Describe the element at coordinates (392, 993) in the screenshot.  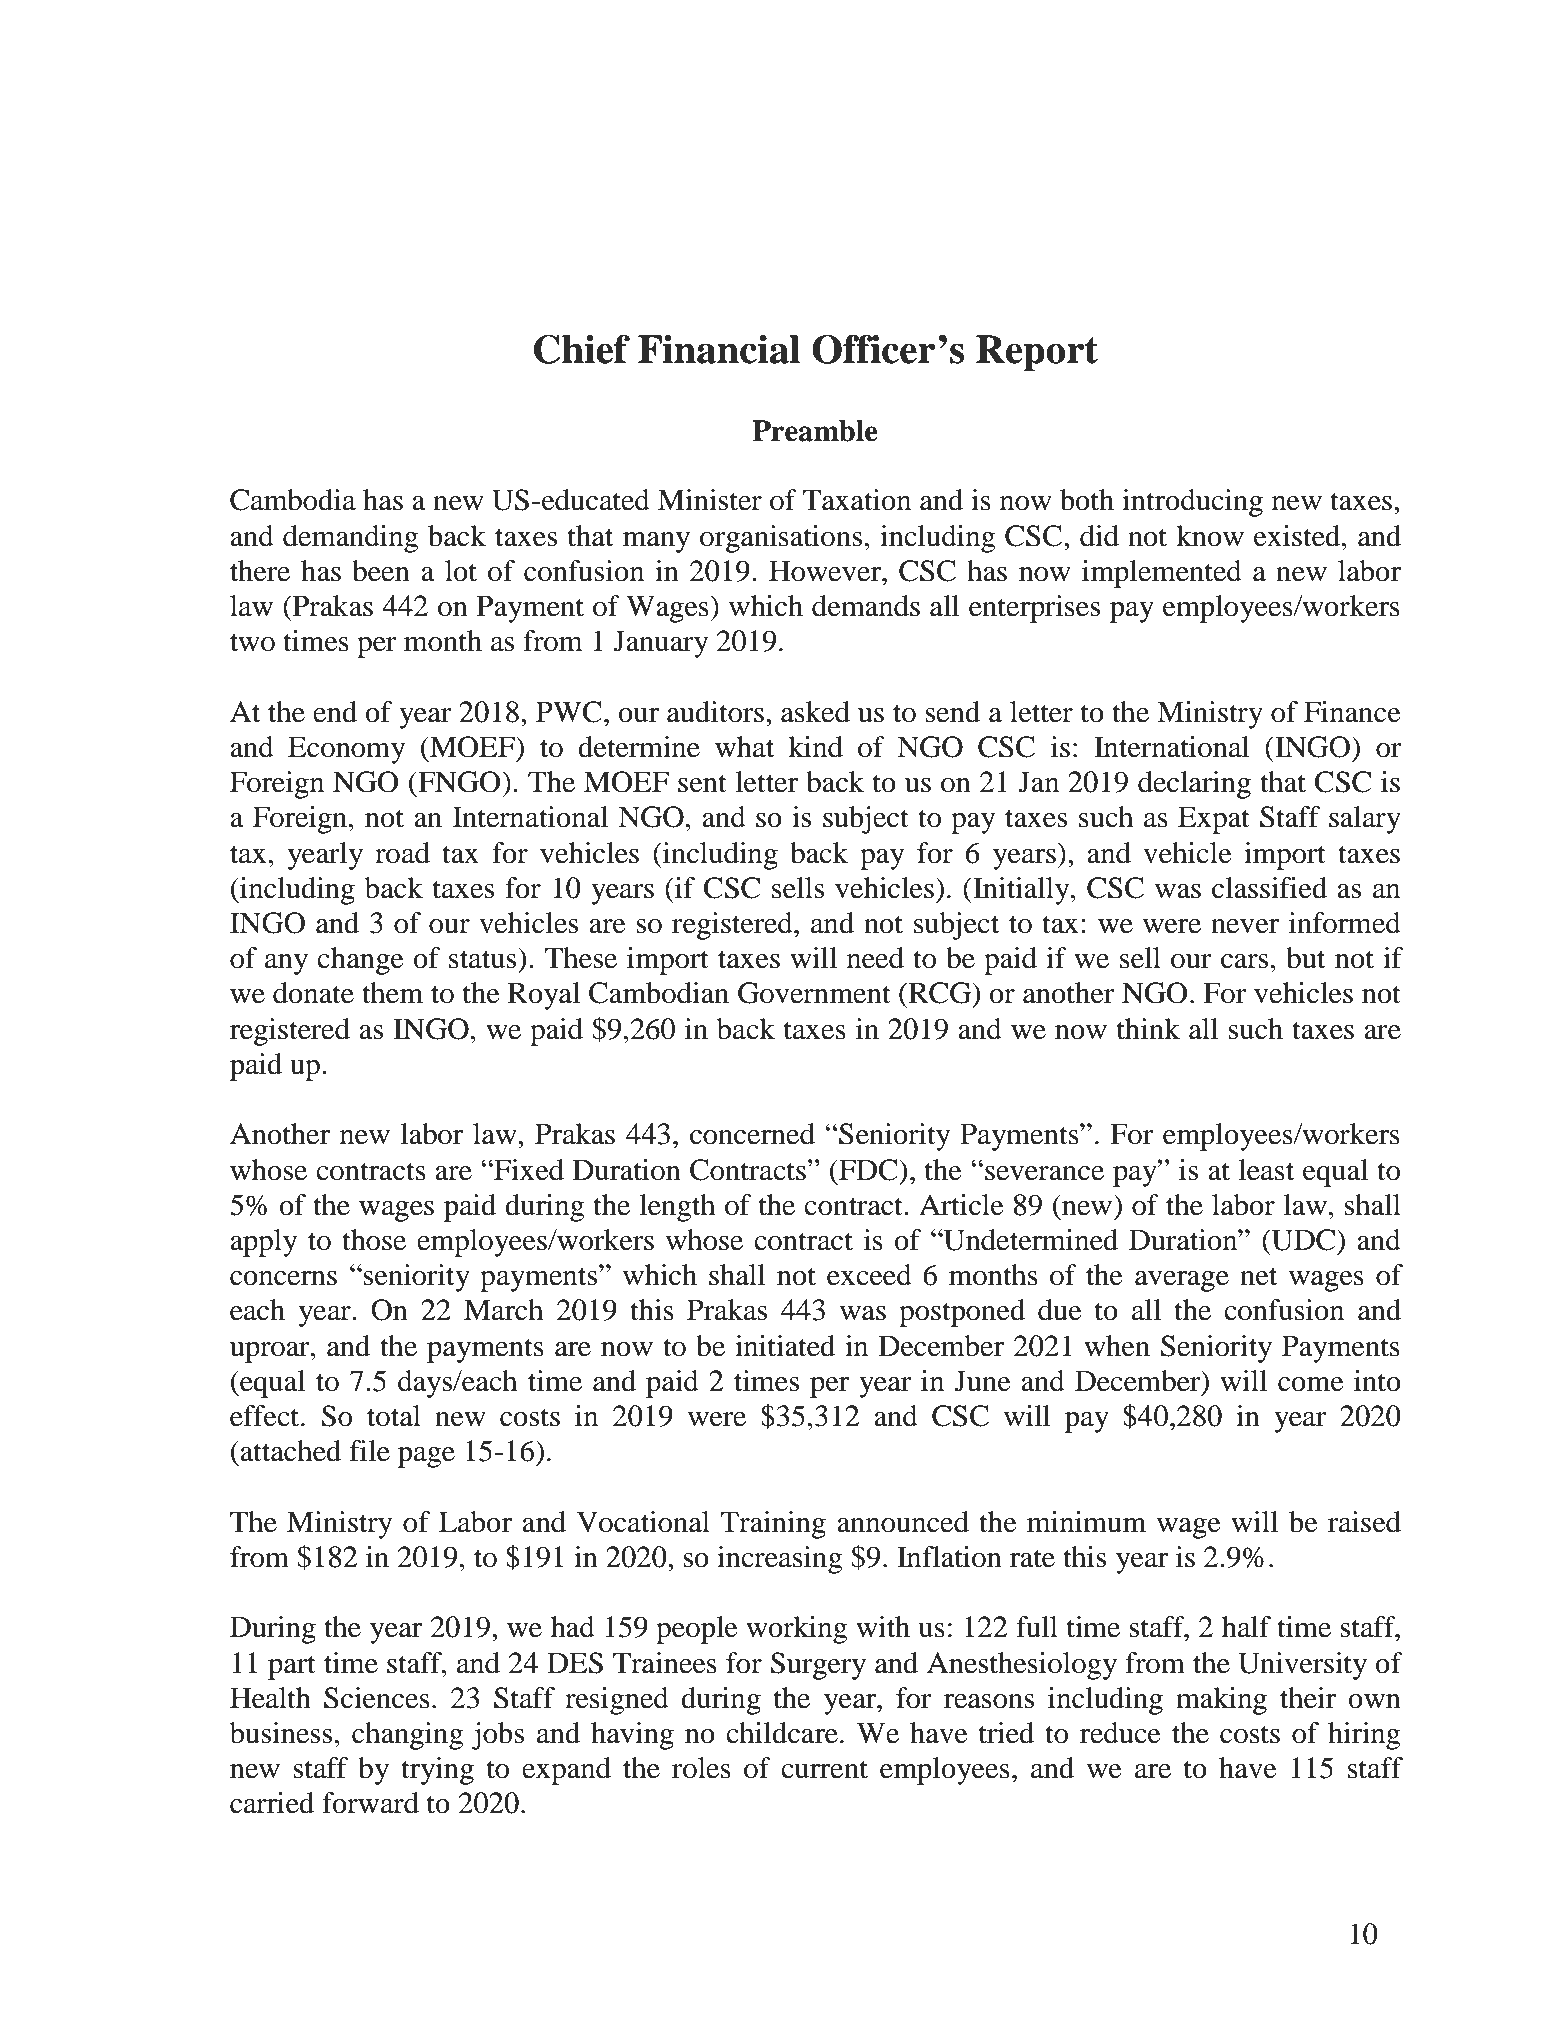
I see `them` at that location.
